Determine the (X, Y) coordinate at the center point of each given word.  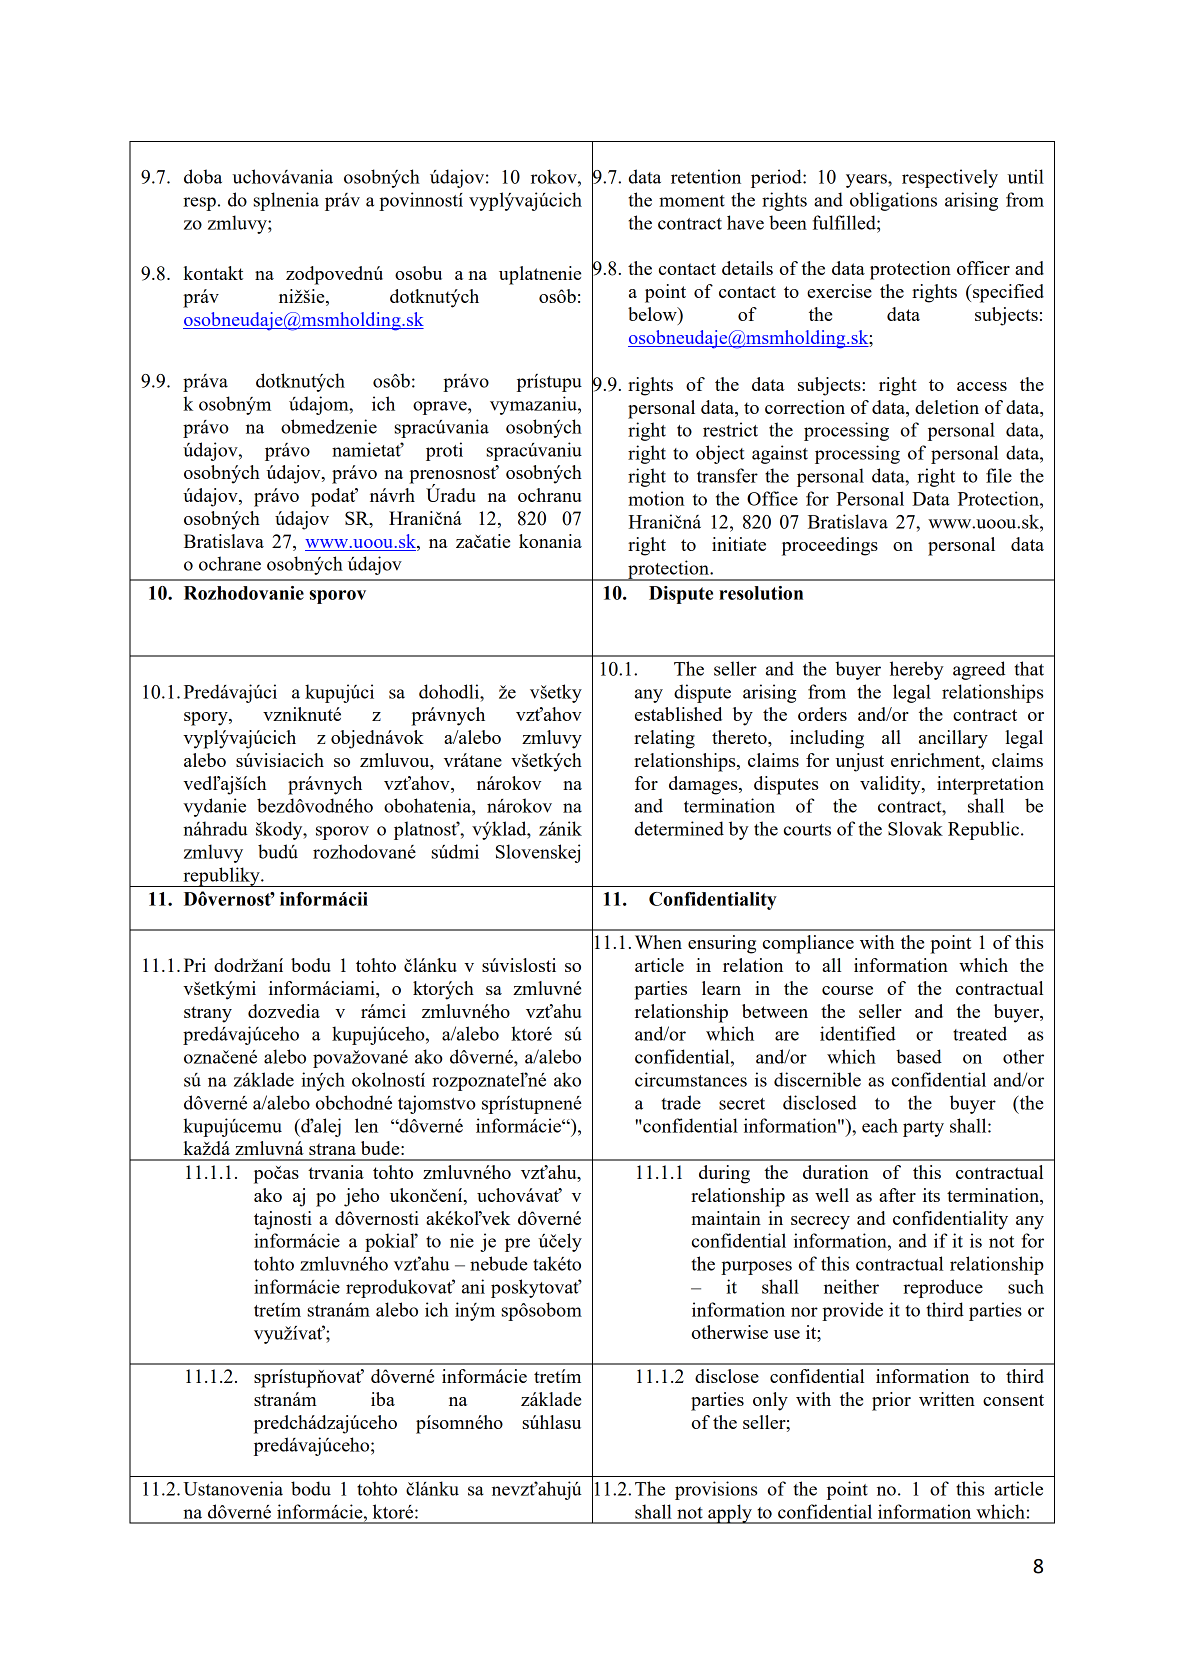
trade (681, 1102)
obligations (893, 201)
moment (692, 201)
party (923, 1129)
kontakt (213, 273)
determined (679, 828)
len (366, 1125)
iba (383, 1399)
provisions (716, 1490)
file (999, 475)
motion (656, 498)
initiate (739, 544)
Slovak (915, 828)
